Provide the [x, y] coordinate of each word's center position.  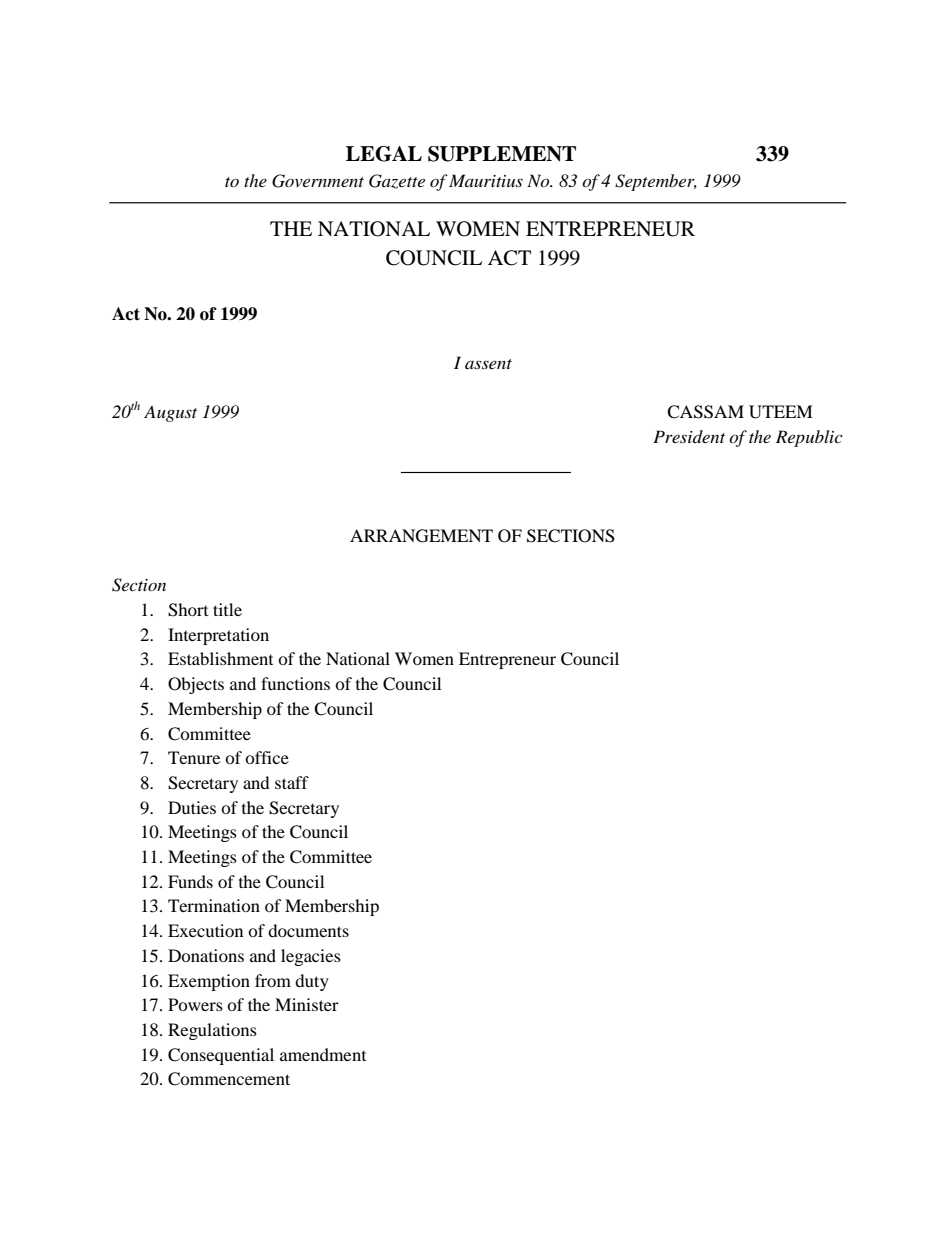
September [656, 182]
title [227, 609]
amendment [323, 1054]
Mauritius [486, 180]
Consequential [221, 1056]
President [689, 436]
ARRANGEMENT [421, 536]
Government [318, 181]
